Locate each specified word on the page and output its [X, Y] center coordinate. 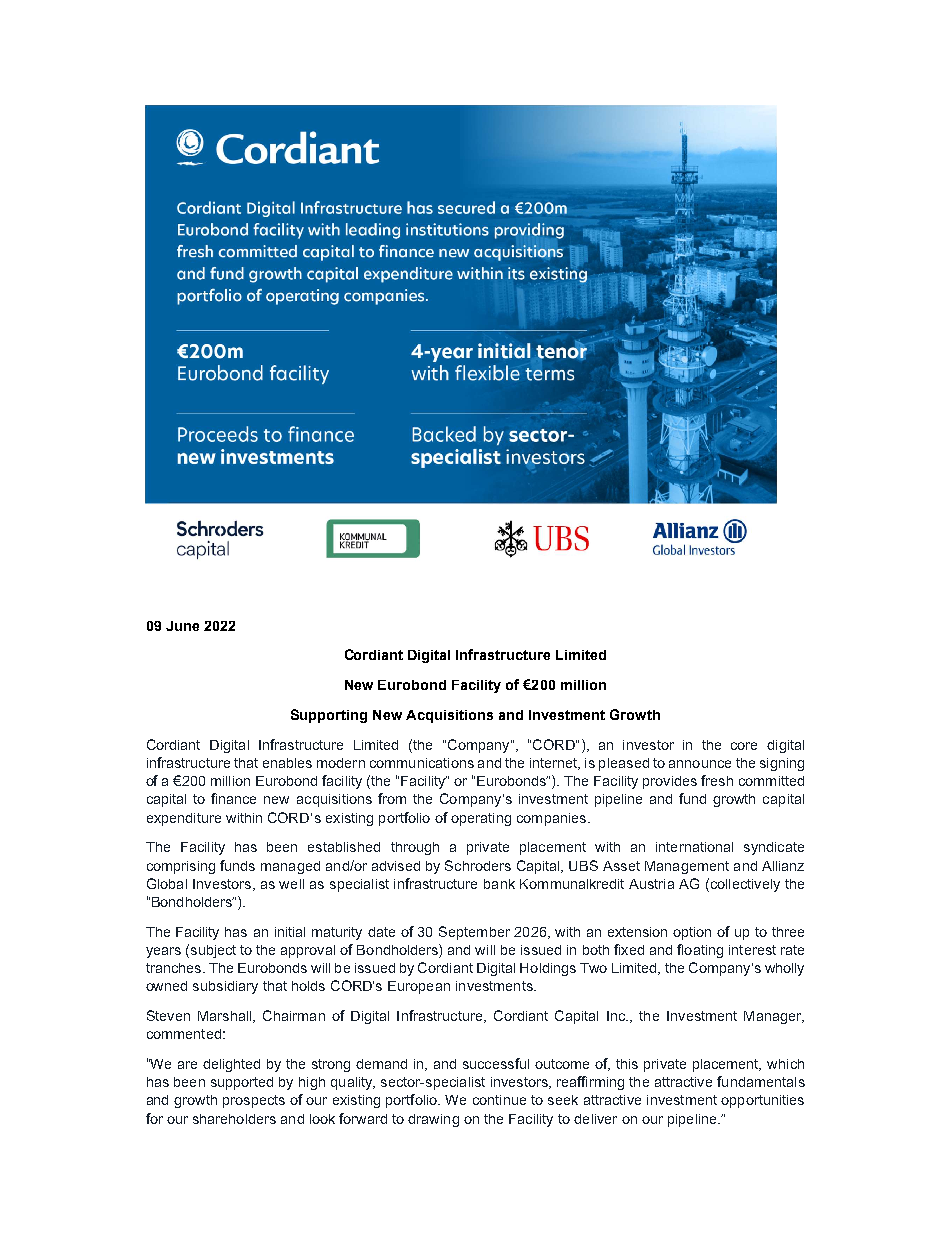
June [182, 626]
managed [290, 867]
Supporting [329, 716]
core [744, 746]
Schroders [478, 865]
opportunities [762, 1101]
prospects [254, 1101]
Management [687, 867]
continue [499, 1100]
